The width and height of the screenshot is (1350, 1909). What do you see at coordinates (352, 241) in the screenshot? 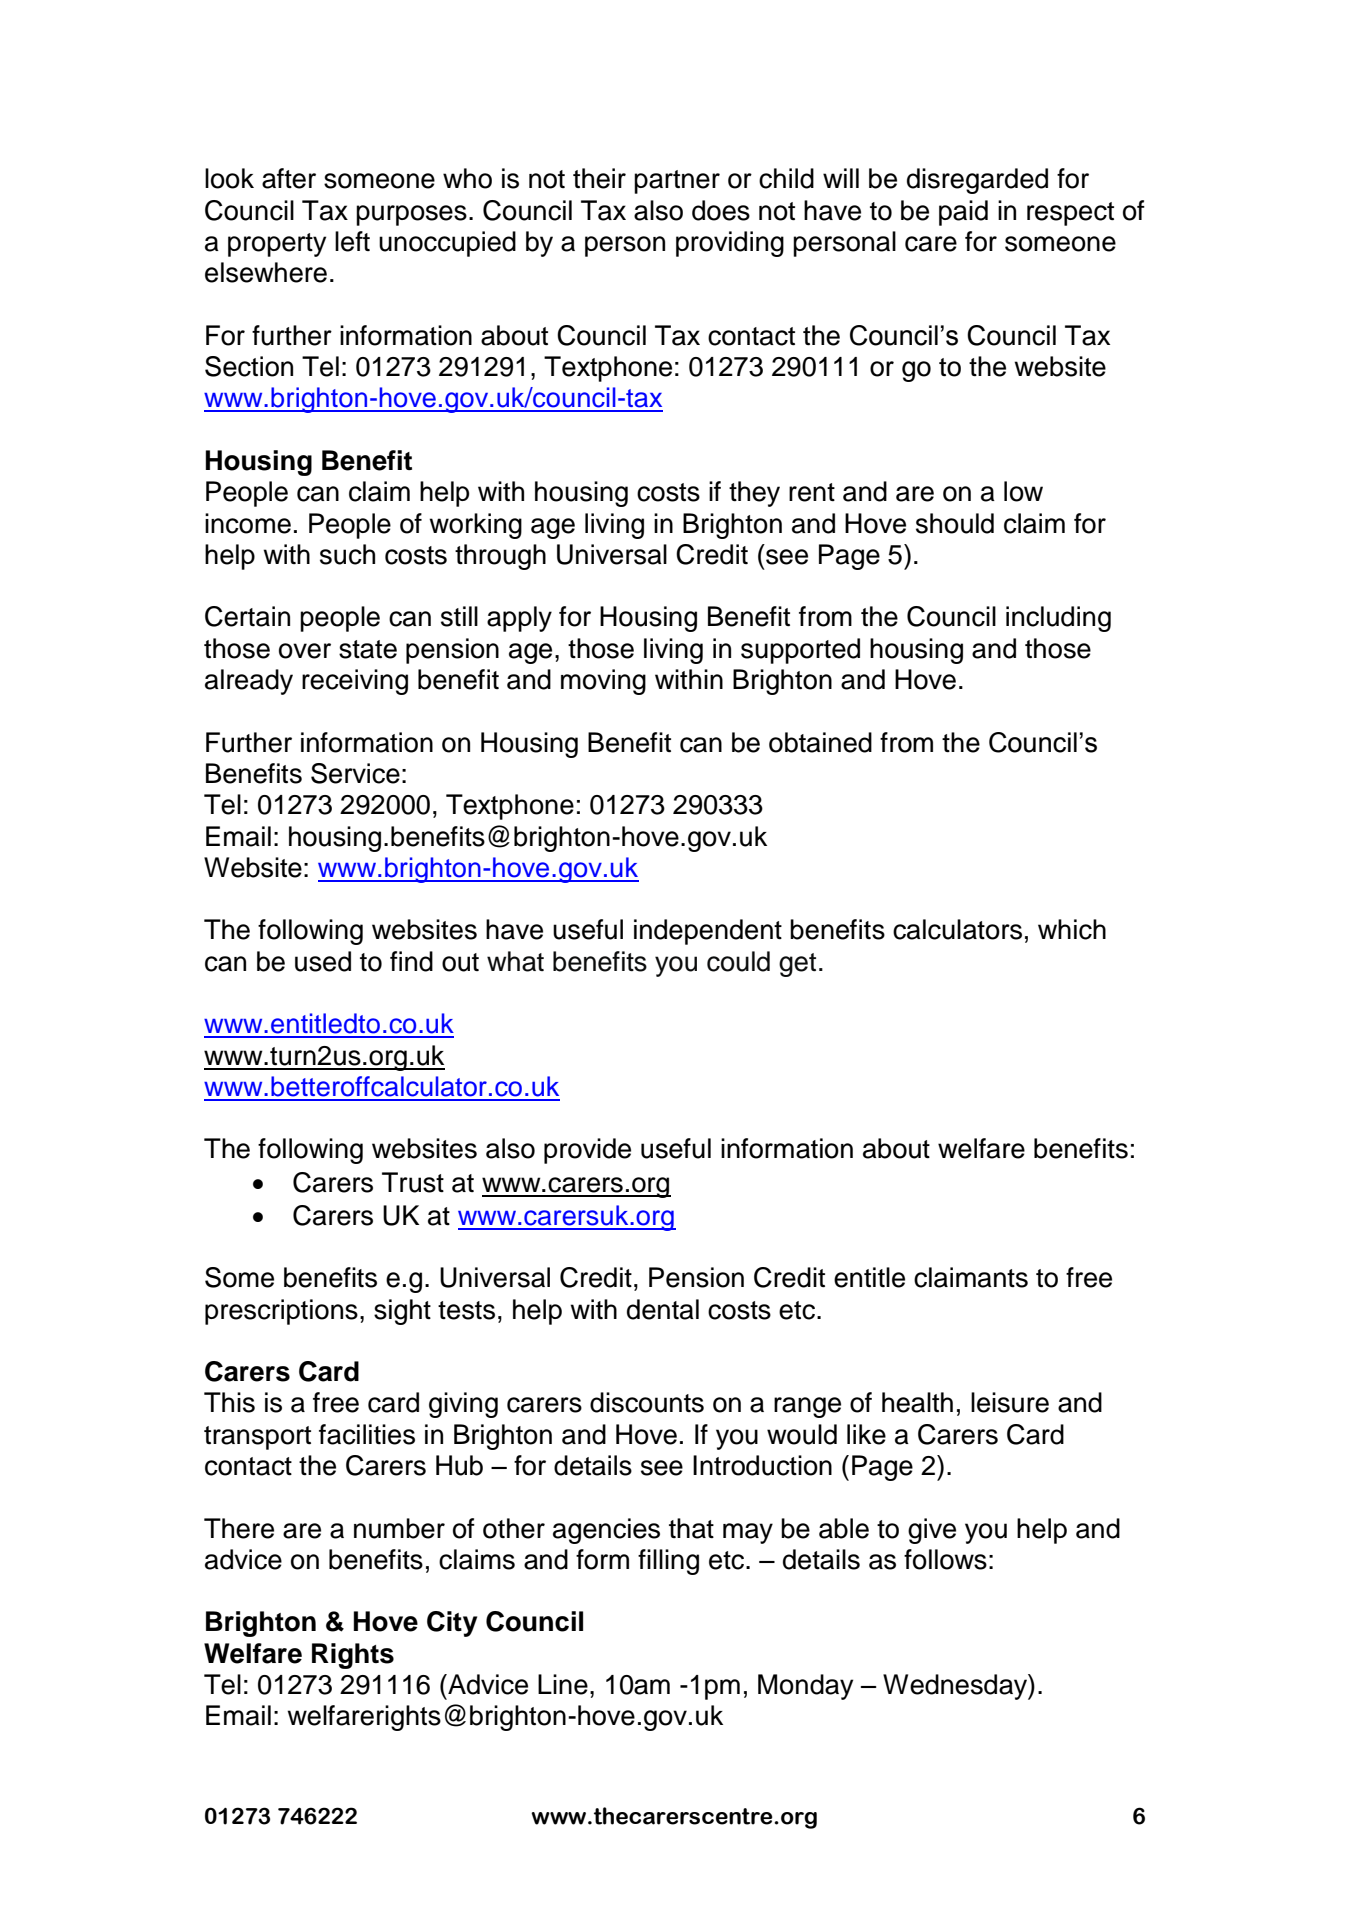
I see `left` at bounding box center [352, 241].
